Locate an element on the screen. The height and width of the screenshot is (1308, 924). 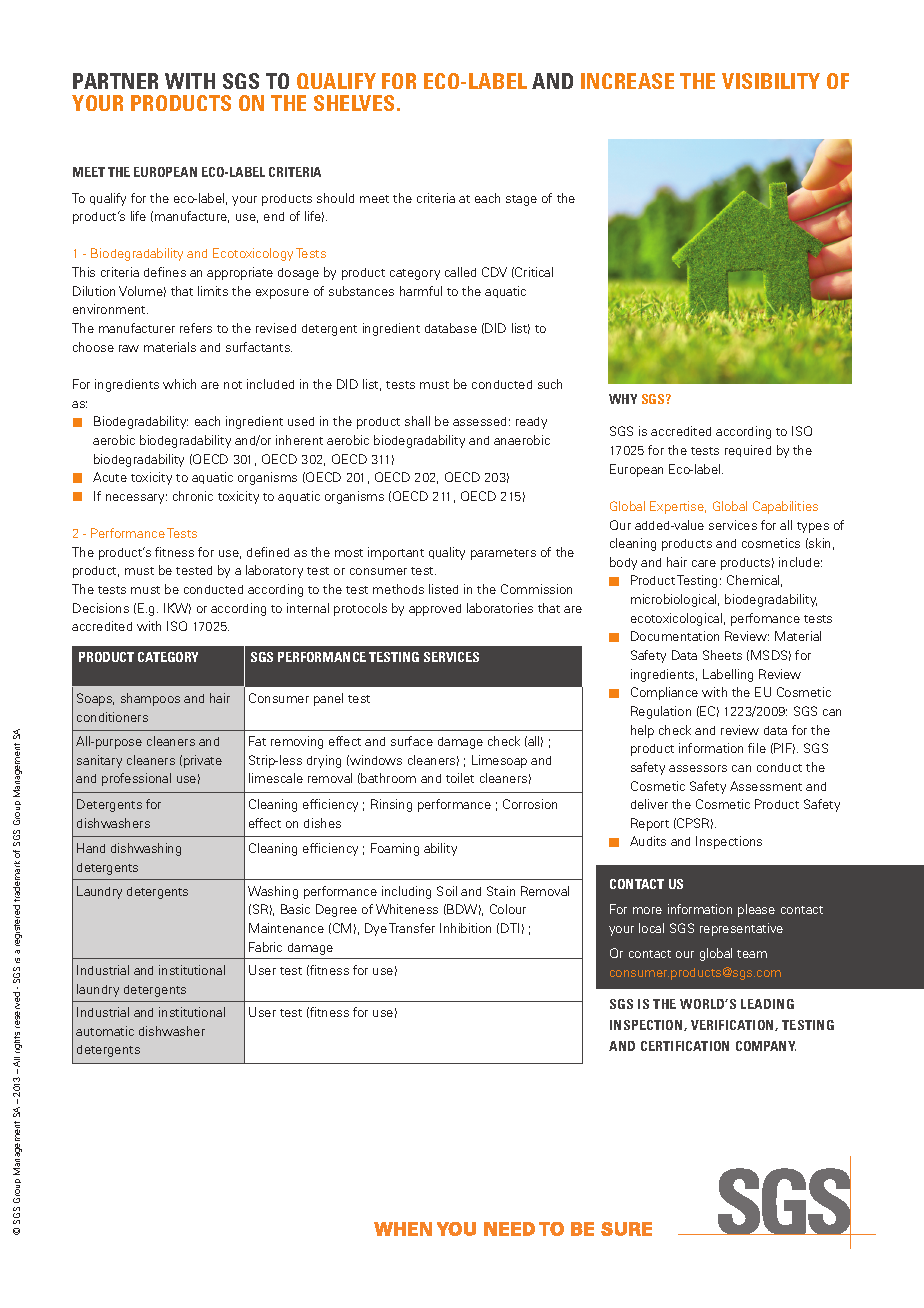
quality is located at coordinates (447, 553).
